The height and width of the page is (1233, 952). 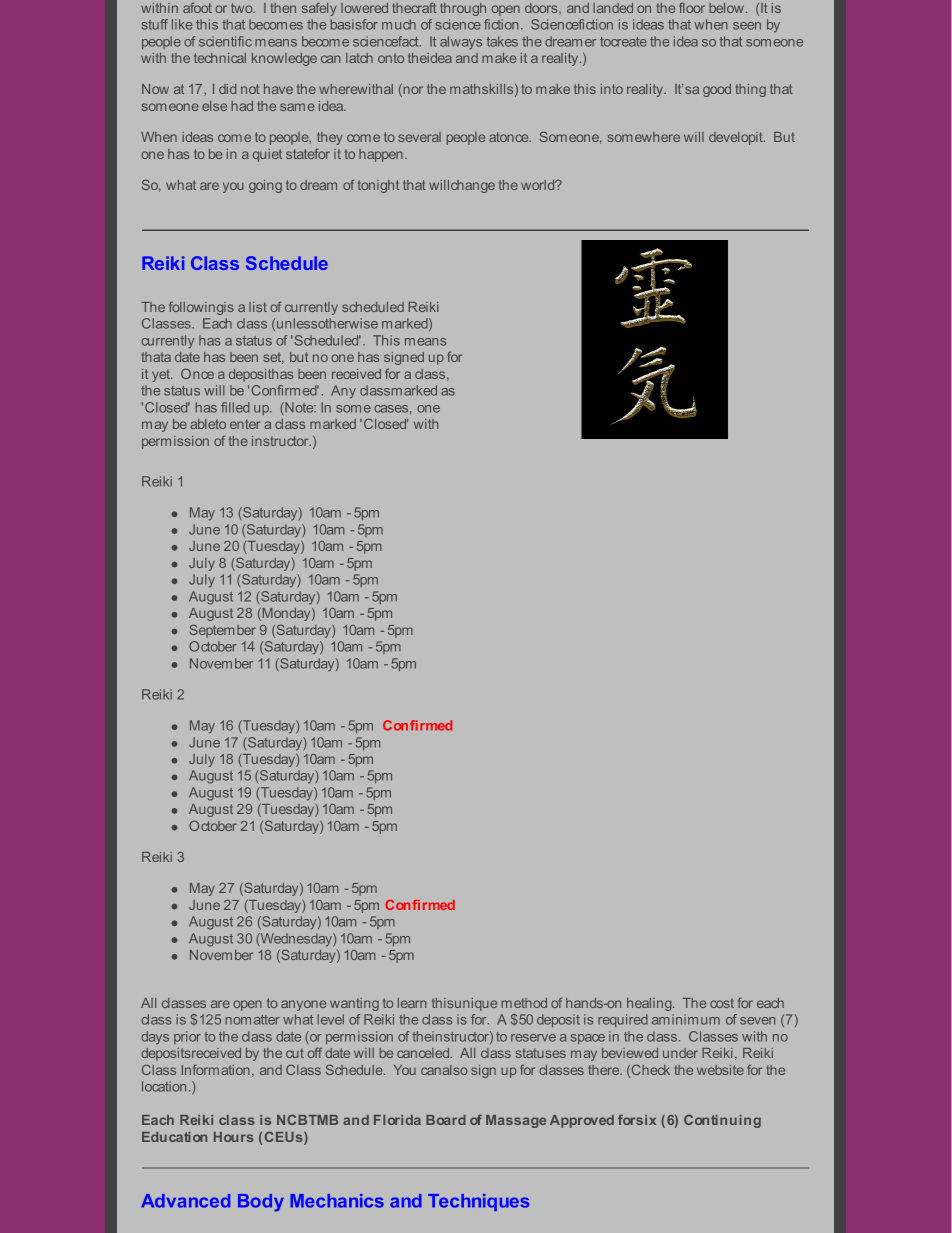 I want to click on healing, so click(x=650, y=1004).
